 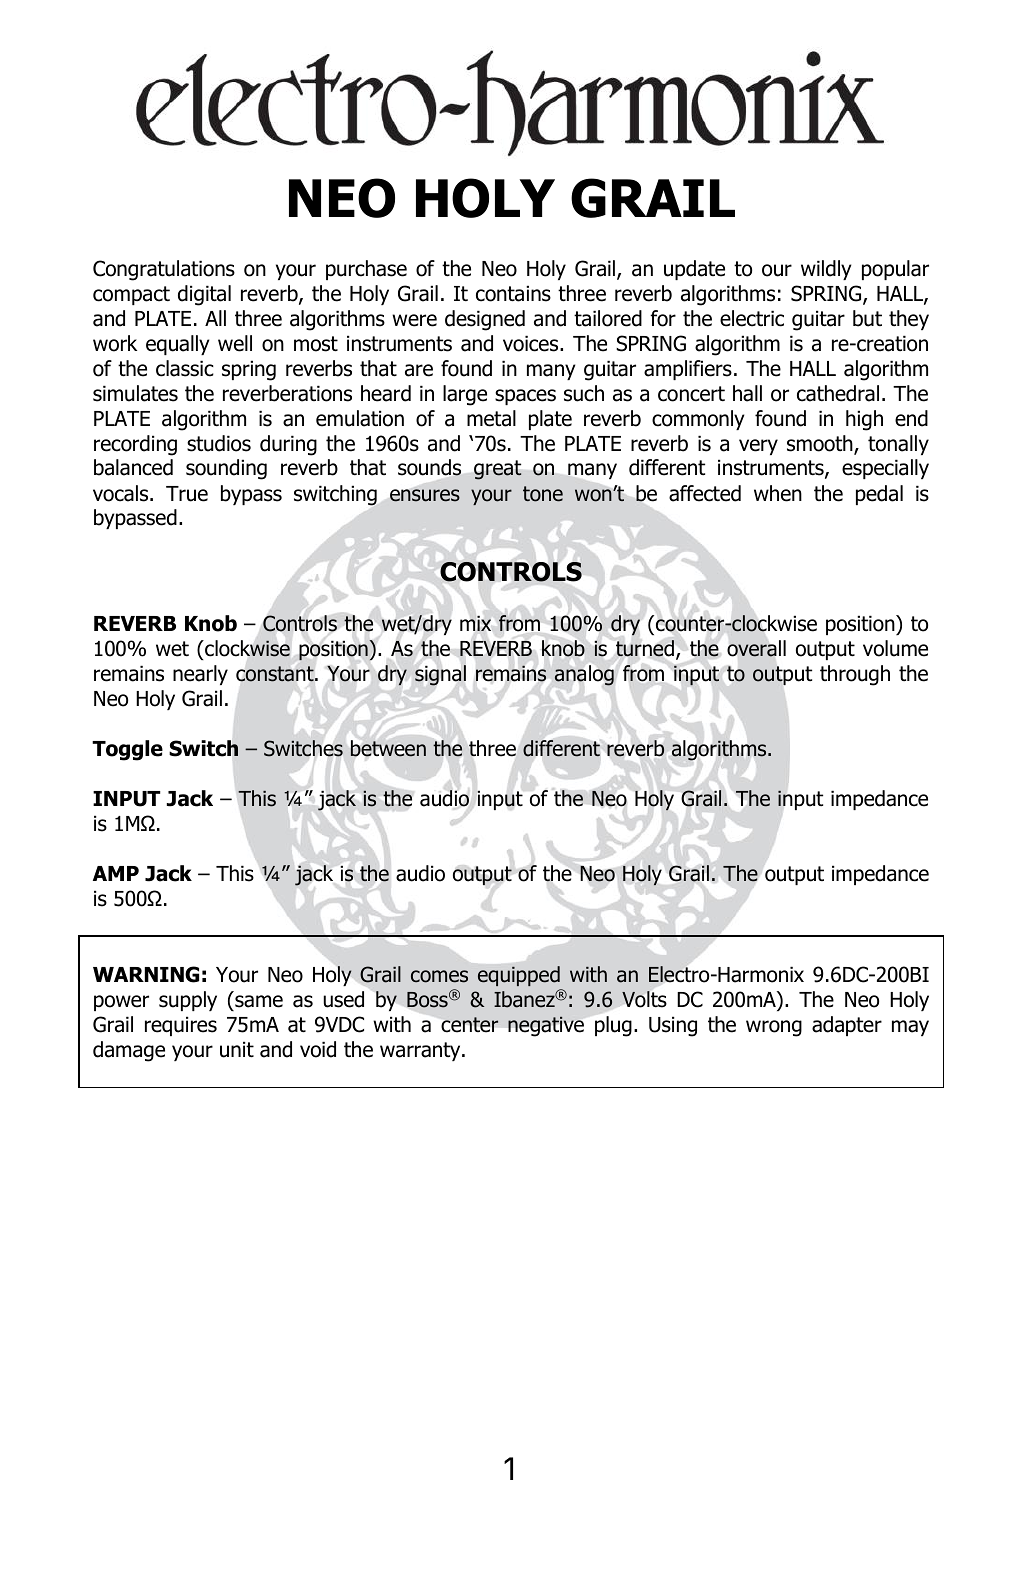 I want to click on nearly, so click(x=200, y=675).
